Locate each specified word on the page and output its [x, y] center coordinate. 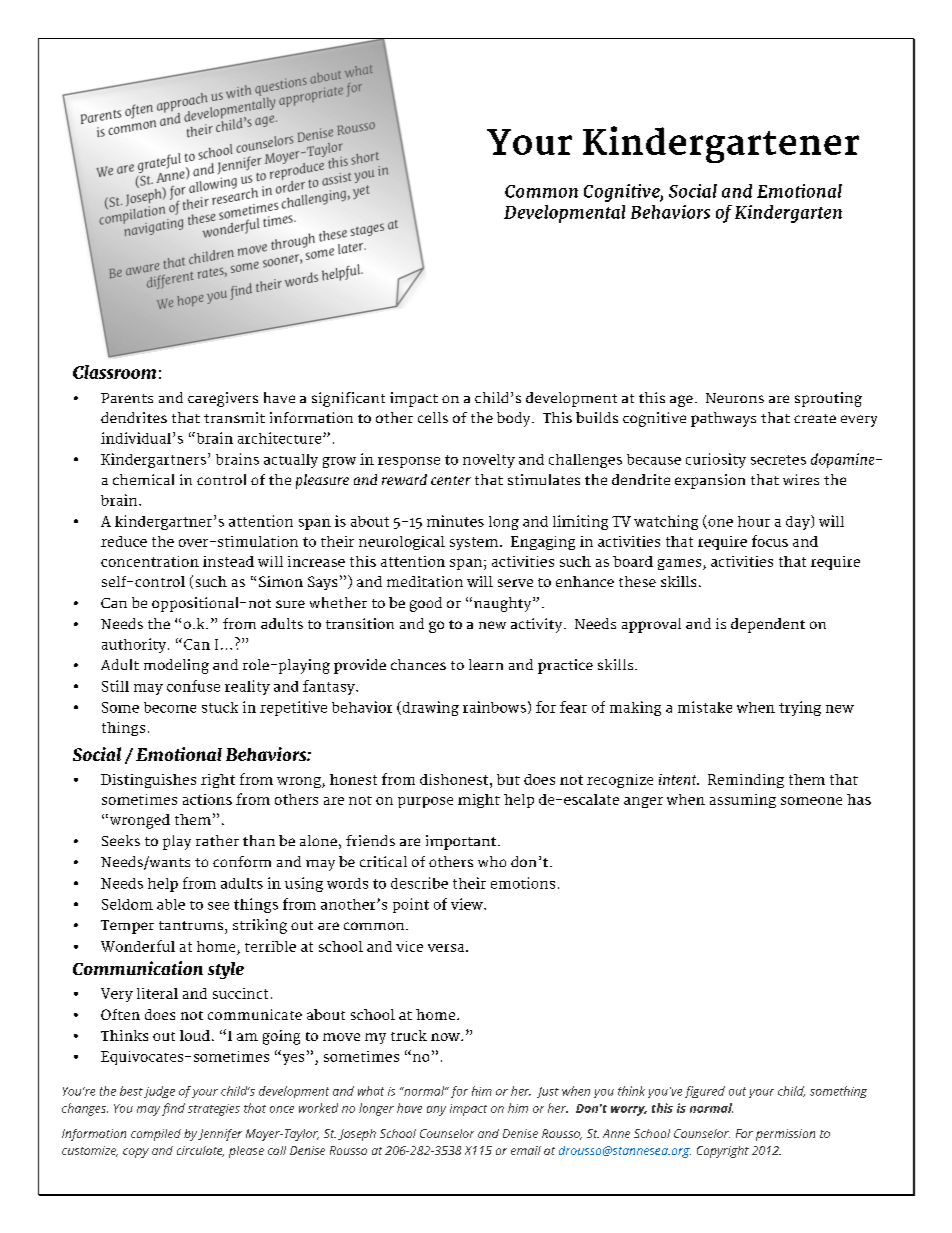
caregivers [223, 399]
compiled [156, 1135]
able [171, 904]
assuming [743, 801]
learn [486, 664]
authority [135, 645]
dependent [768, 625]
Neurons [735, 398]
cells [433, 417]
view [468, 904]
